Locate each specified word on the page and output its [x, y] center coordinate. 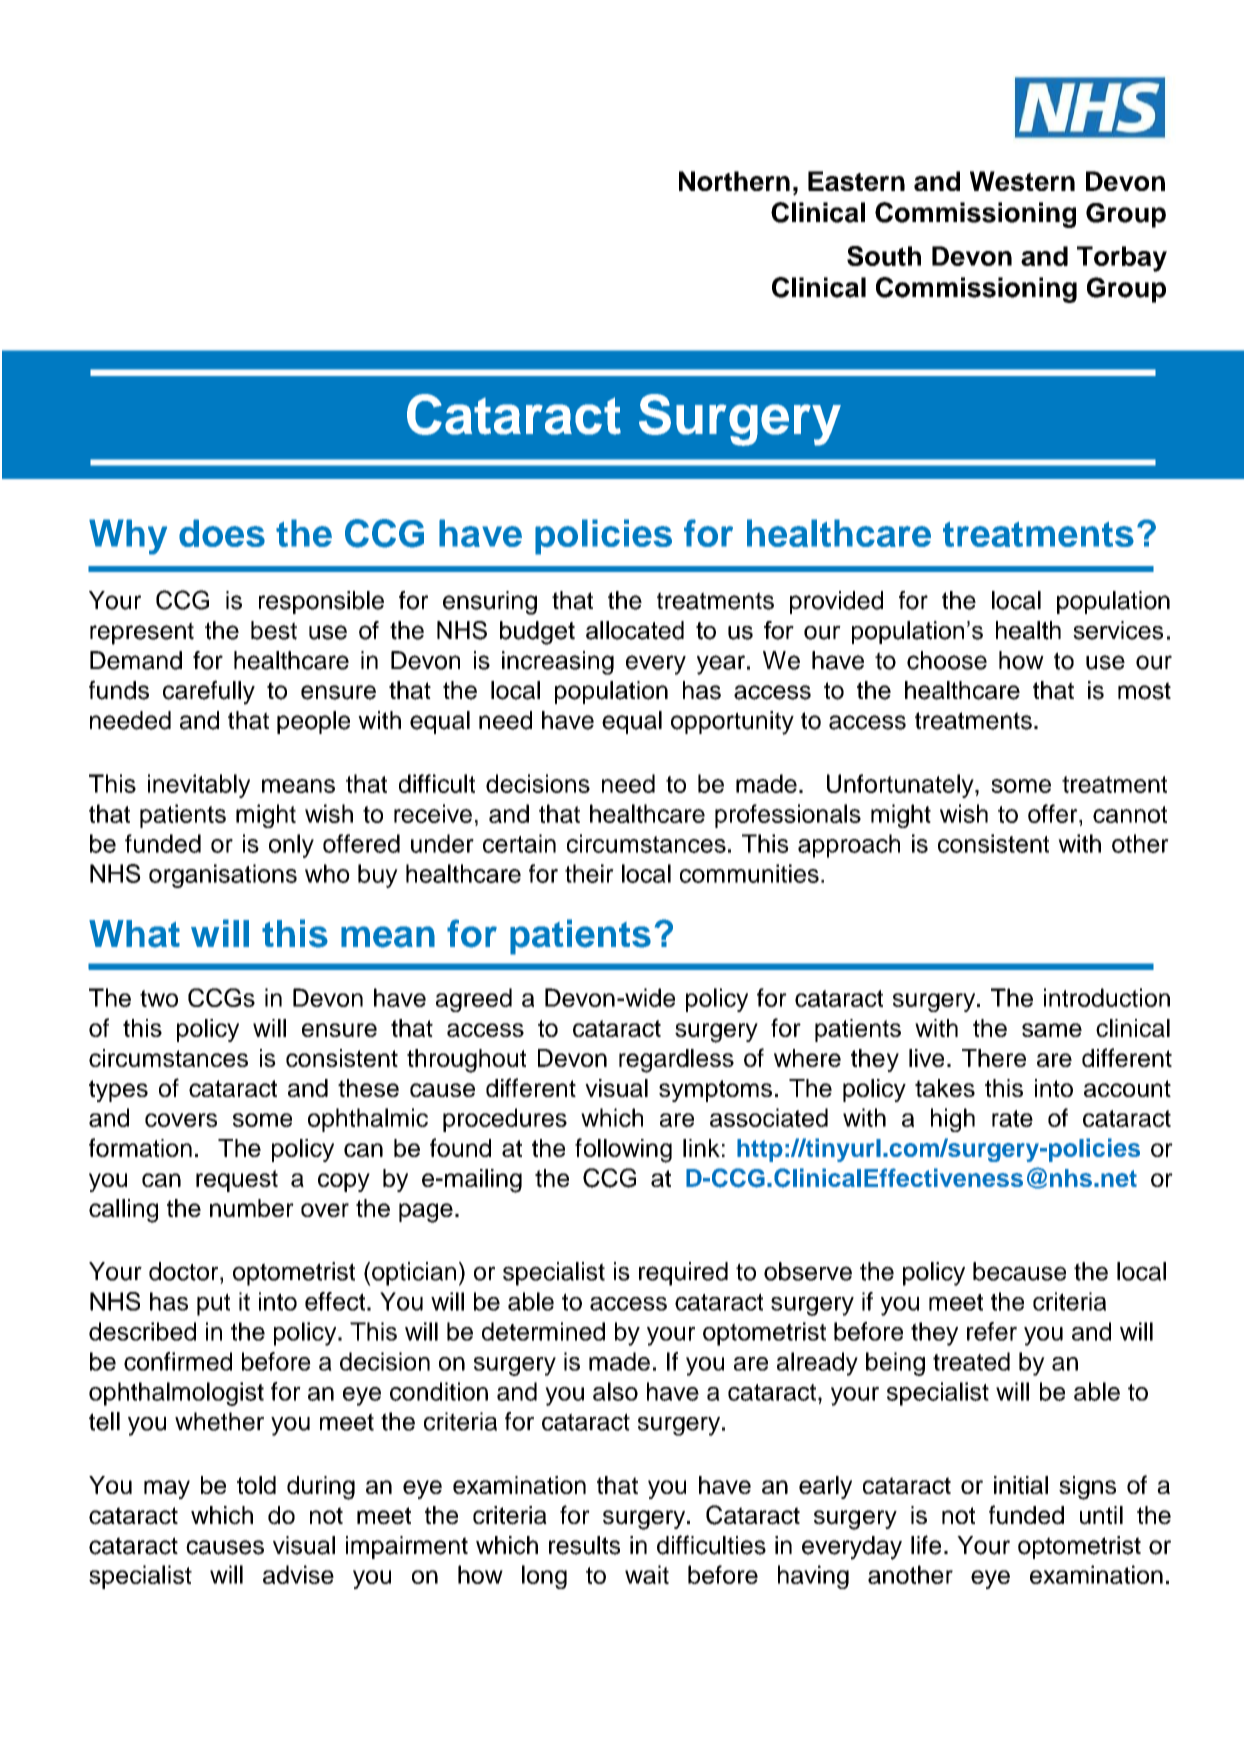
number [252, 1208]
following [623, 1150]
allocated [635, 630]
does [222, 533]
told [256, 1485]
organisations [223, 876]
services [1118, 630]
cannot [1130, 814]
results [584, 1545]
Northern [734, 181]
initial [1021, 1485]
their [589, 873]
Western [1022, 181]
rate [1012, 1118]
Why [128, 537]
